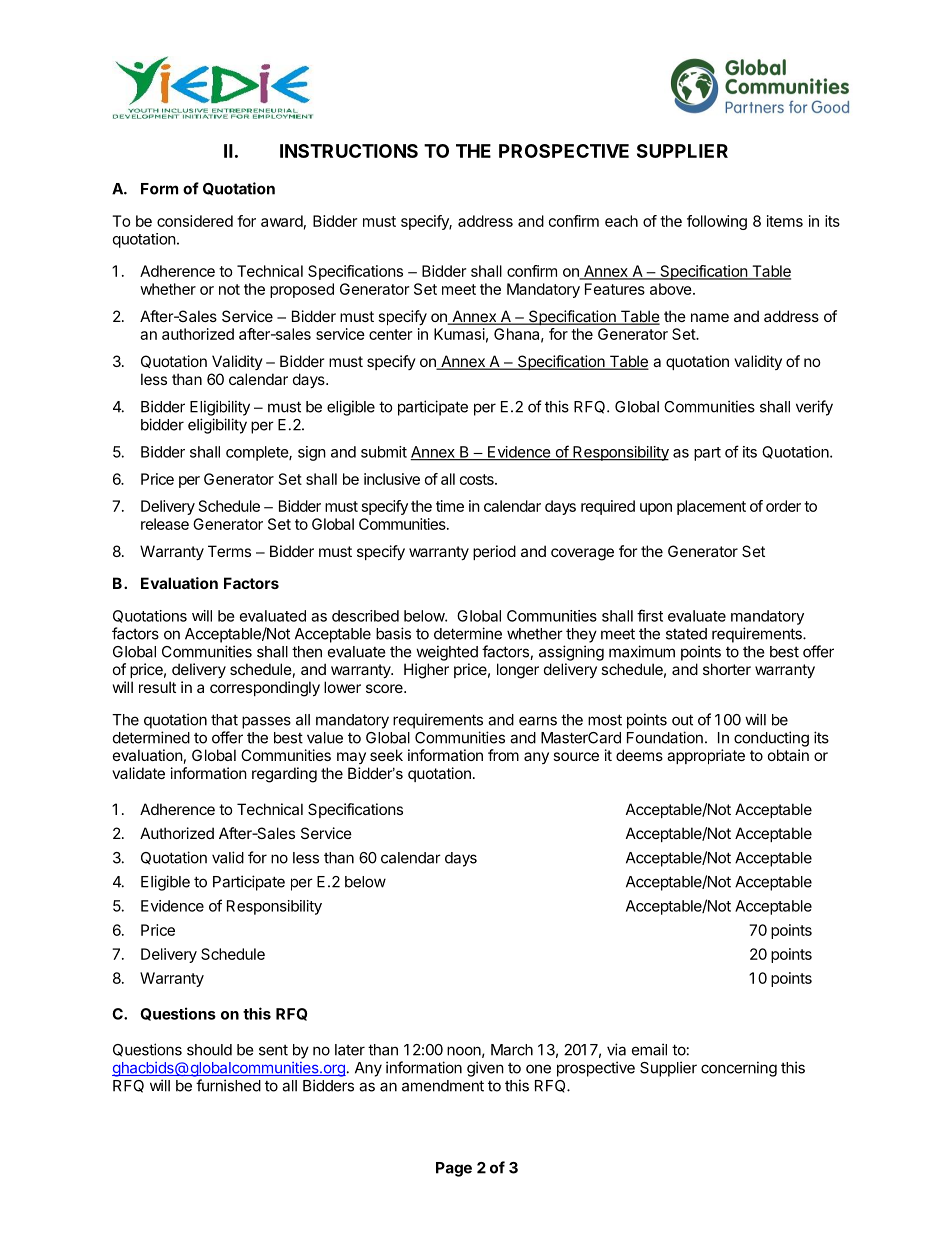 This page has height=1233, width=952. Describe the element at coordinates (195, 221) in the page. I see `considered` at that location.
